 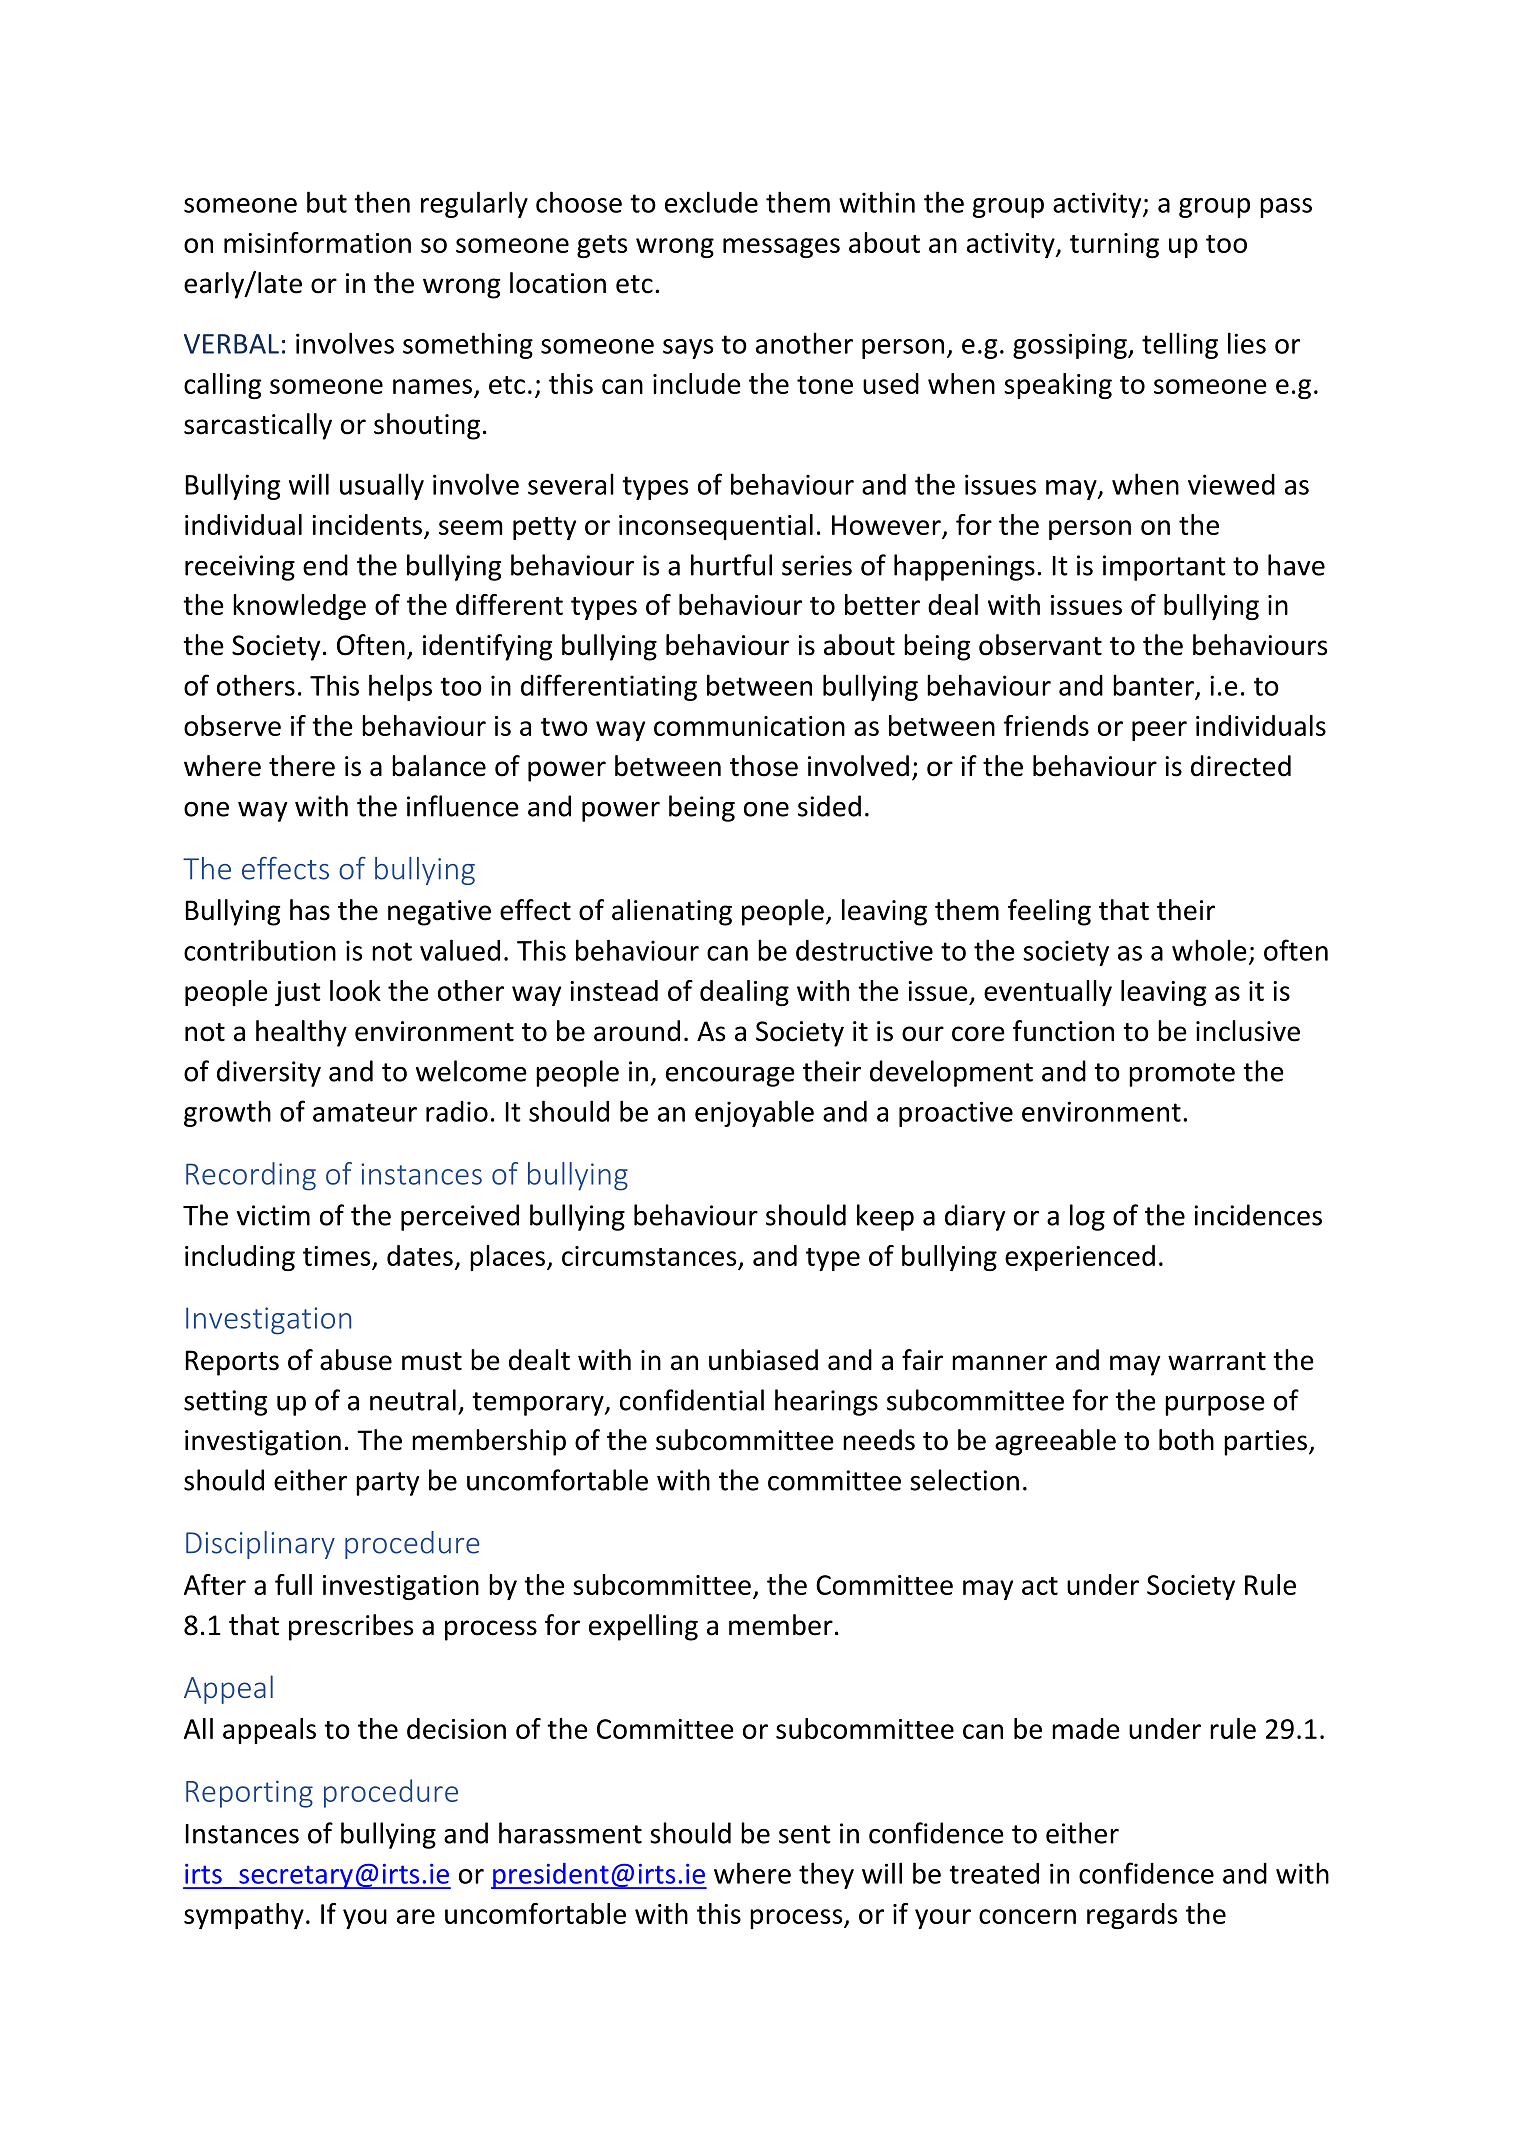 What do you see at coordinates (310, 910) in the screenshot?
I see `has` at bounding box center [310, 910].
